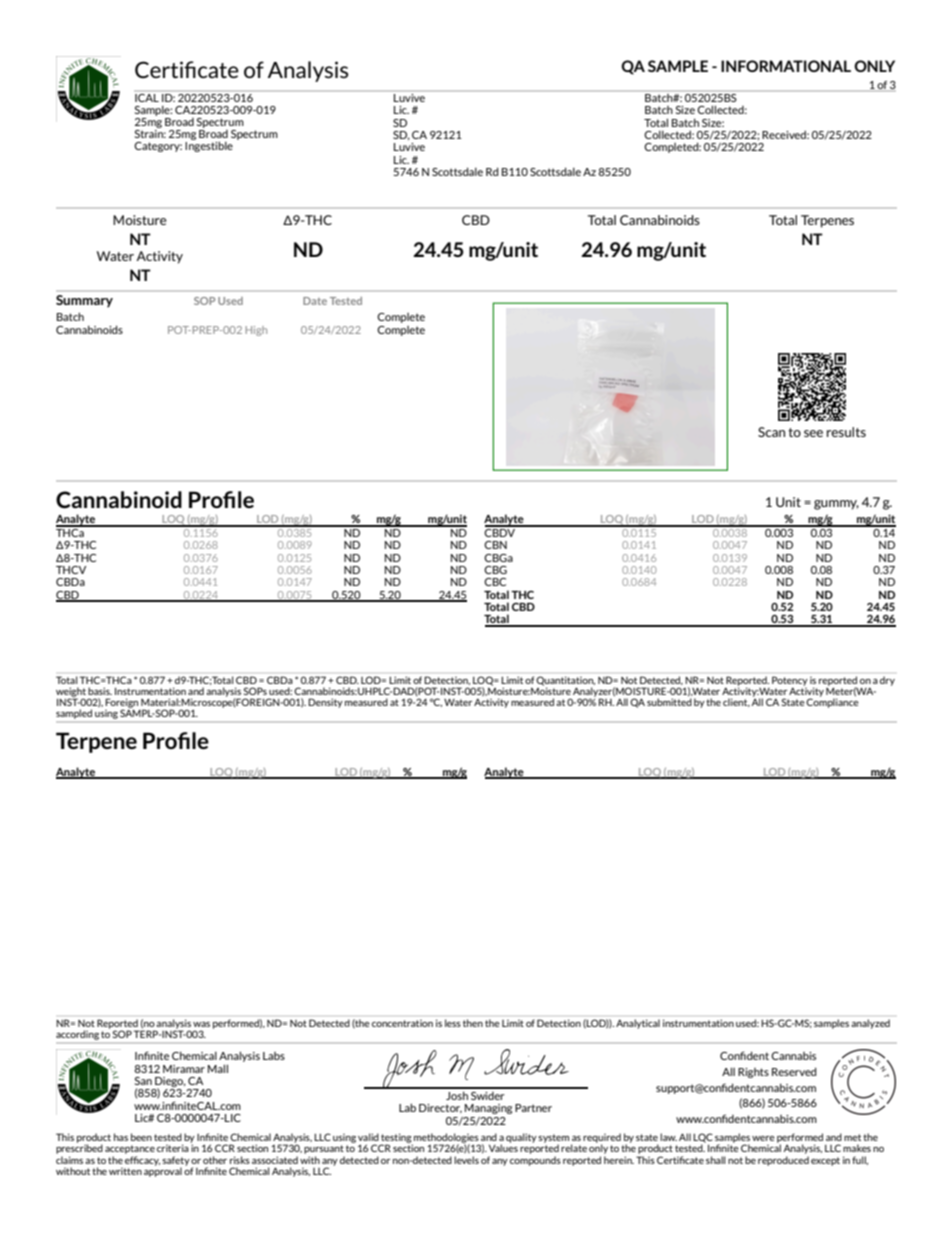 The height and width of the screenshot is (1233, 952). I want to click on Date, so click(315, 301).
